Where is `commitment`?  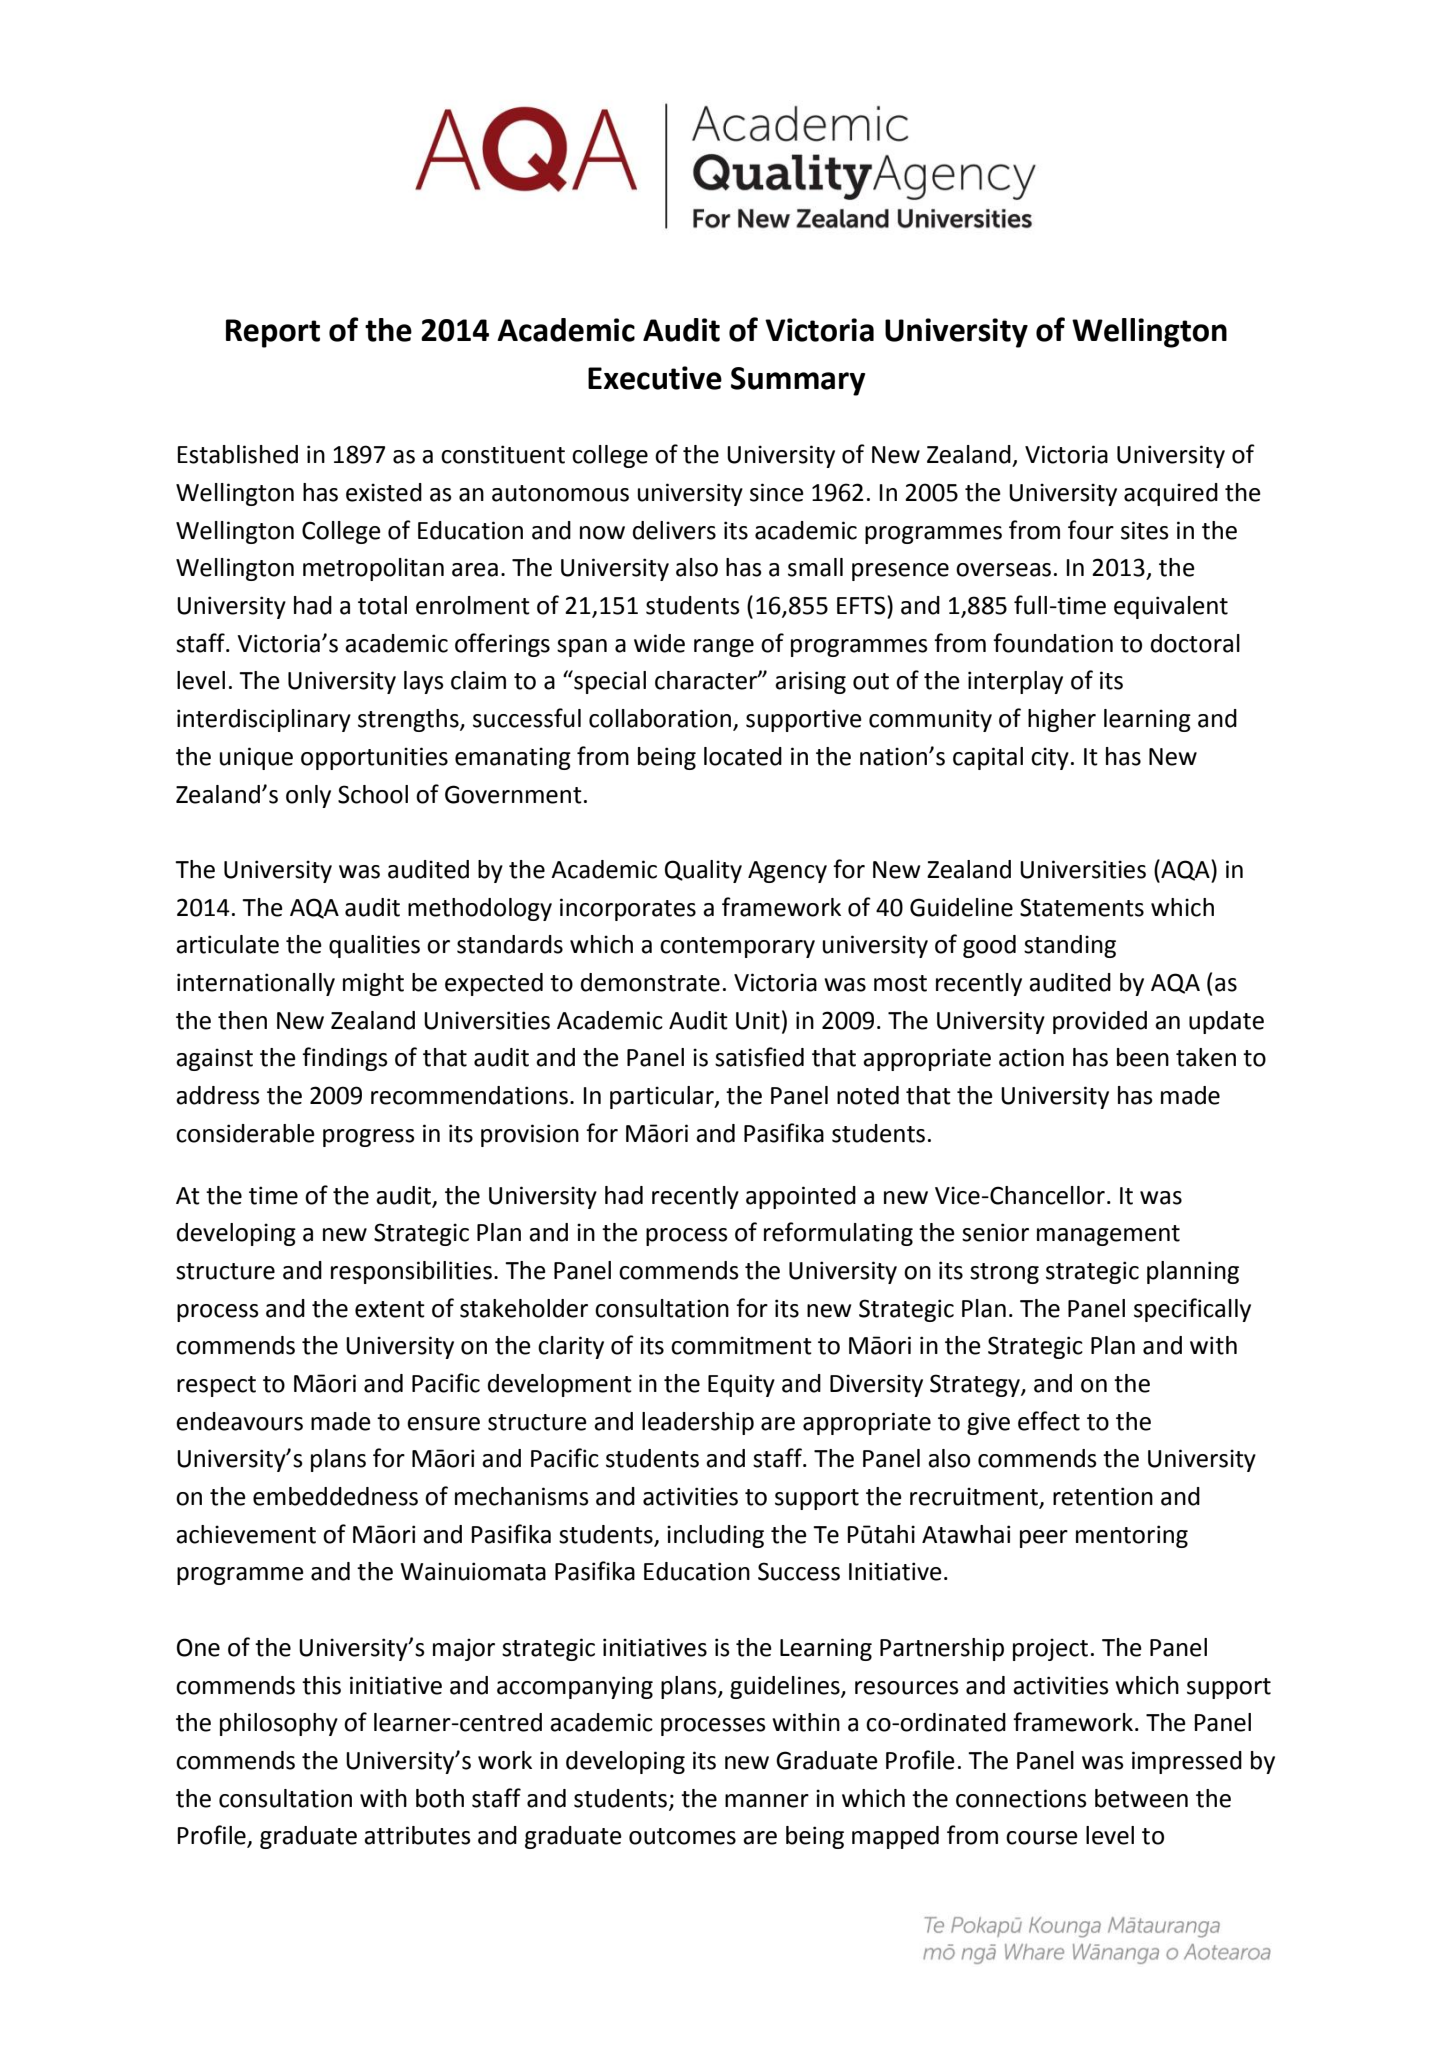 commitment is located at coordinates (741, 1345).
